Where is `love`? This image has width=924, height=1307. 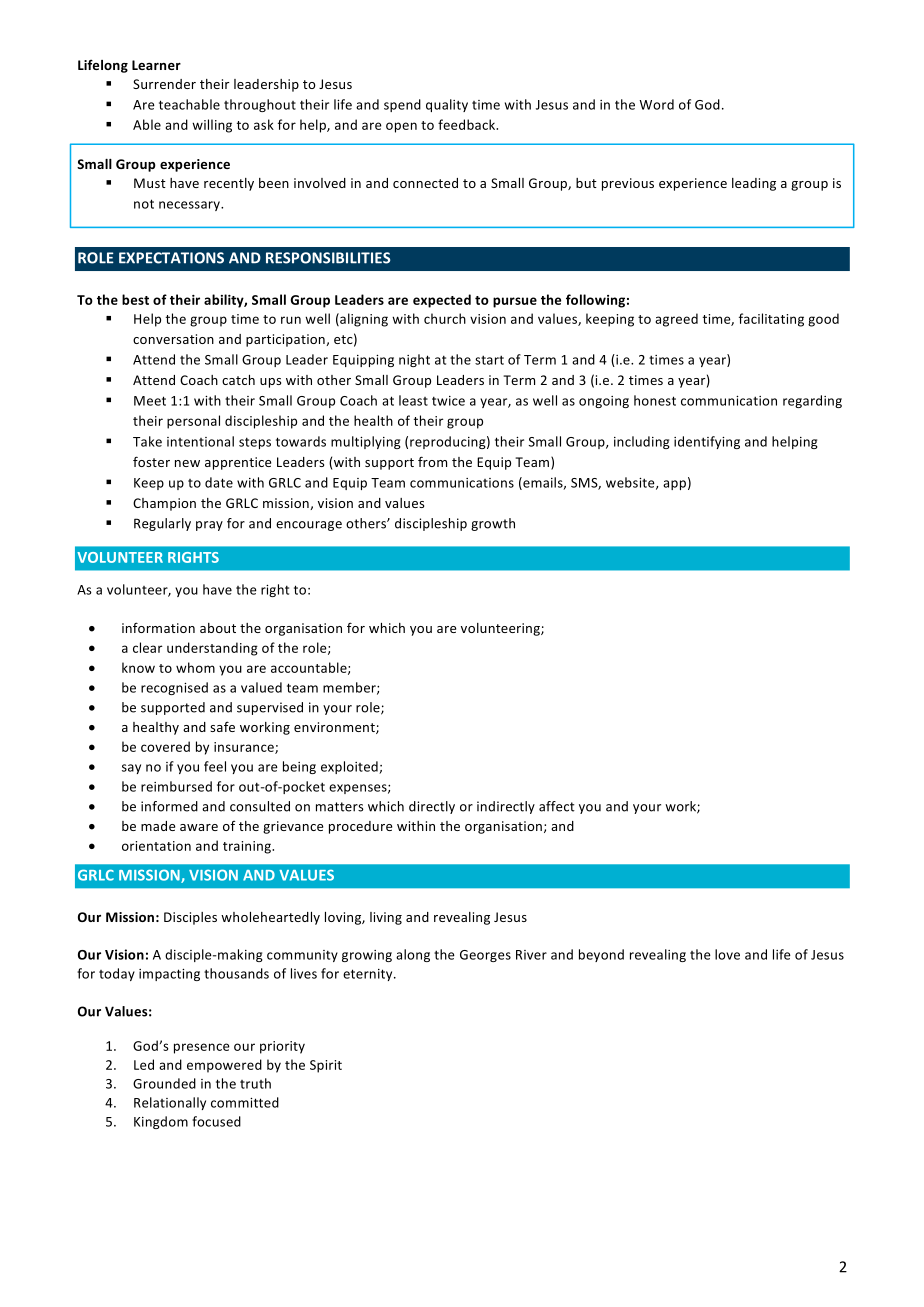
love is located at coordinates (727, 954).
